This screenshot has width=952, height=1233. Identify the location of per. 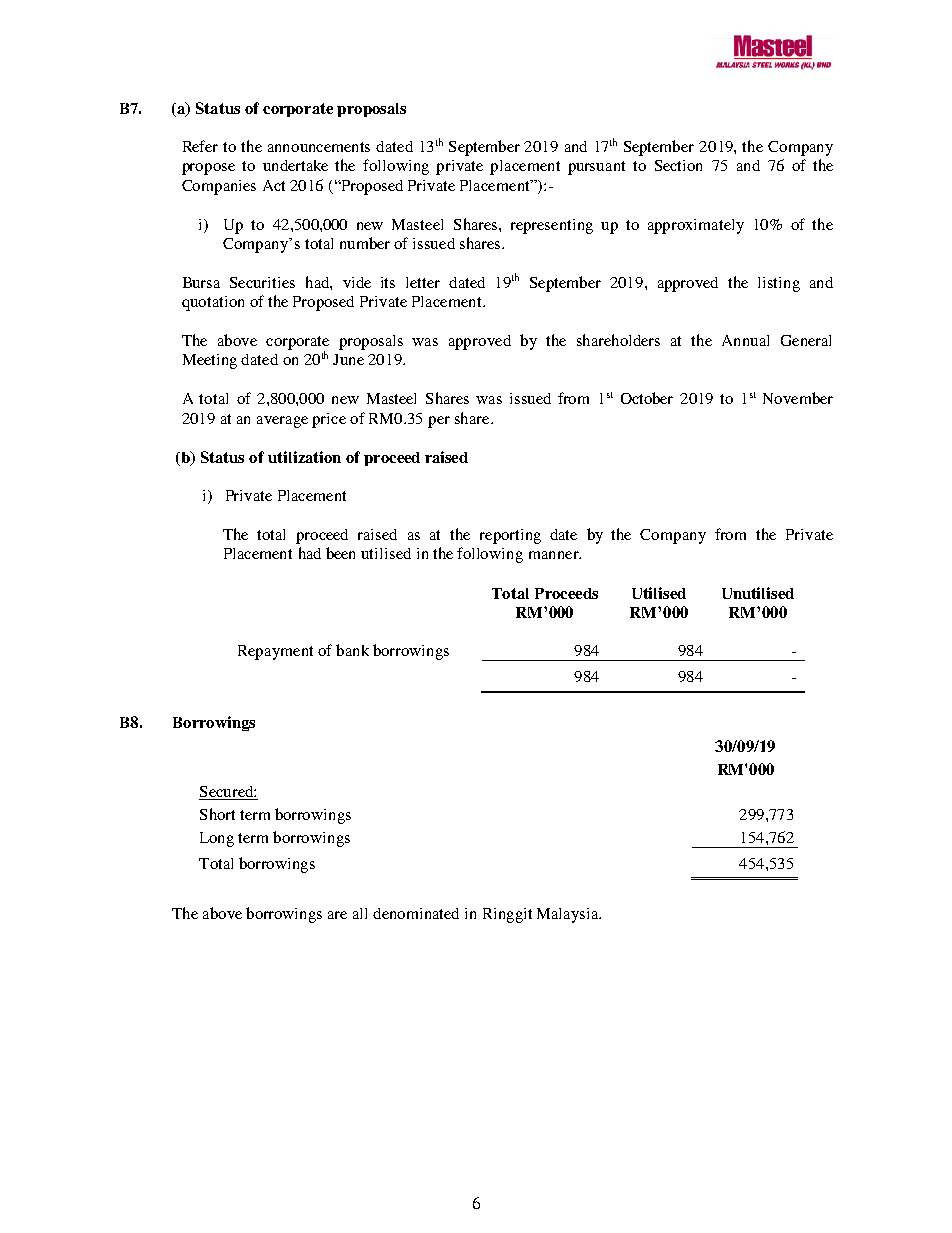
(439, 422).
